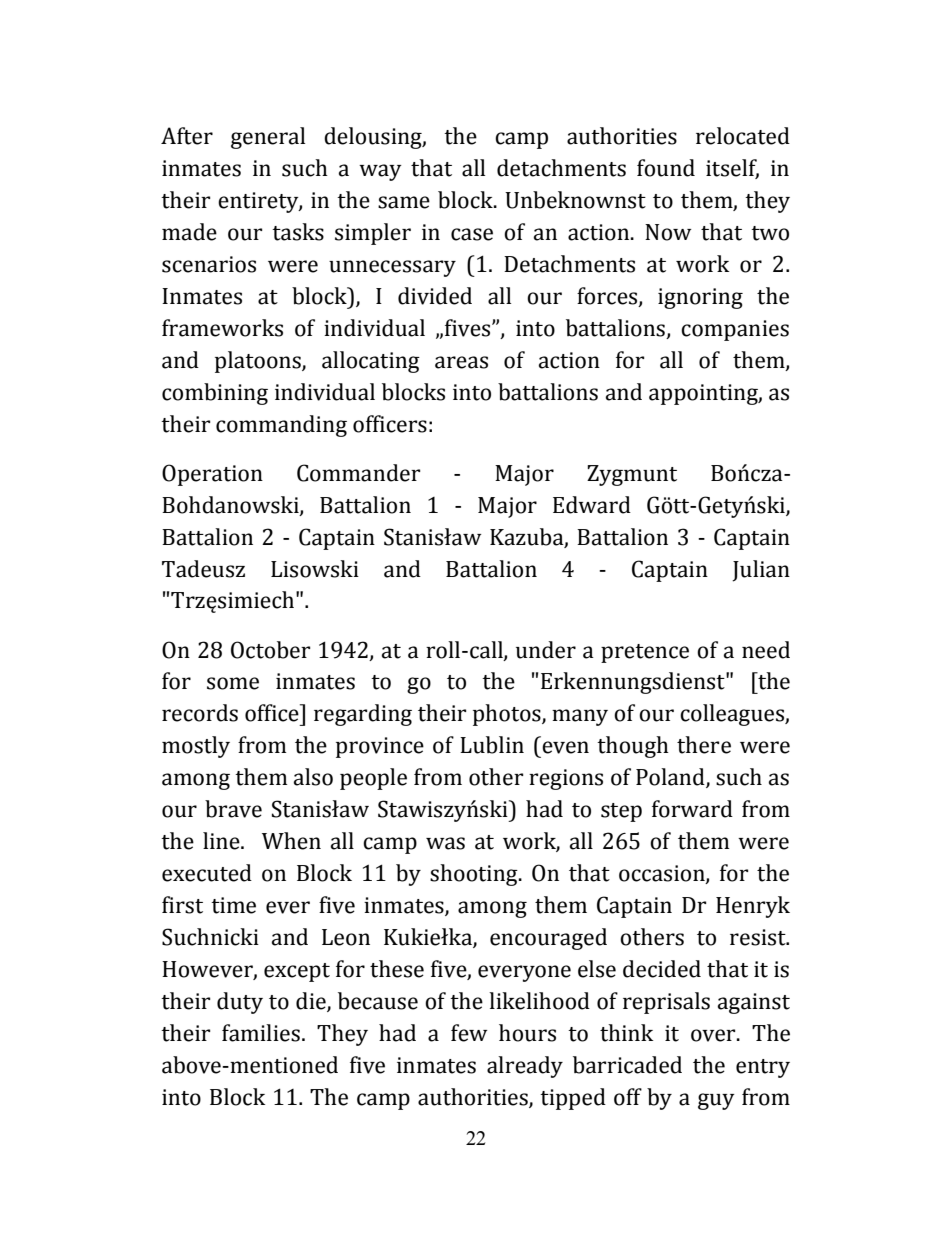 This image has height=1233, width=952. Describe the element at coordinates (469, 1033) in the image. I see `few` at that location.
